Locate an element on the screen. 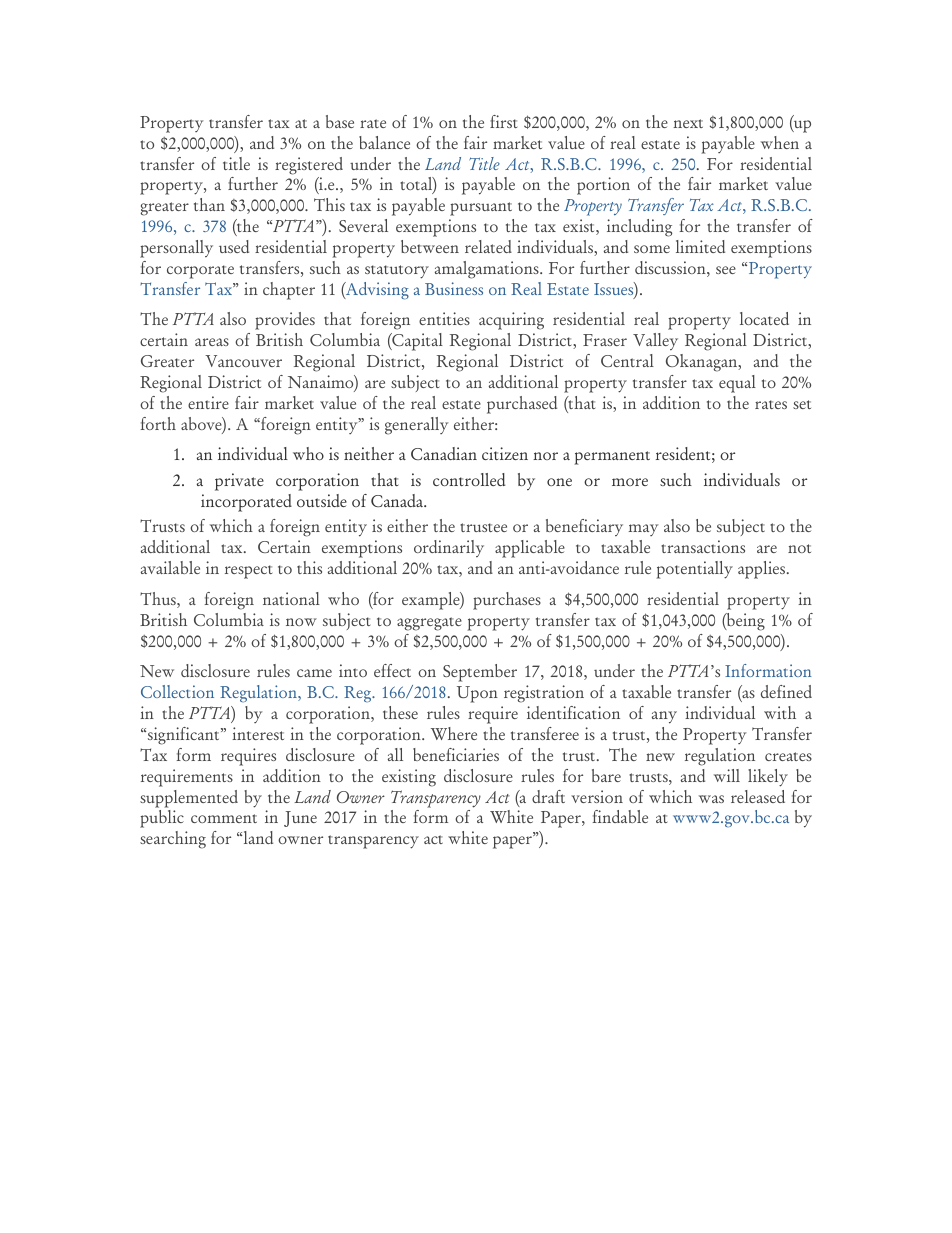 The width and height of the screenshot is (952, 1233). next is located at coordinates (688, 123).
